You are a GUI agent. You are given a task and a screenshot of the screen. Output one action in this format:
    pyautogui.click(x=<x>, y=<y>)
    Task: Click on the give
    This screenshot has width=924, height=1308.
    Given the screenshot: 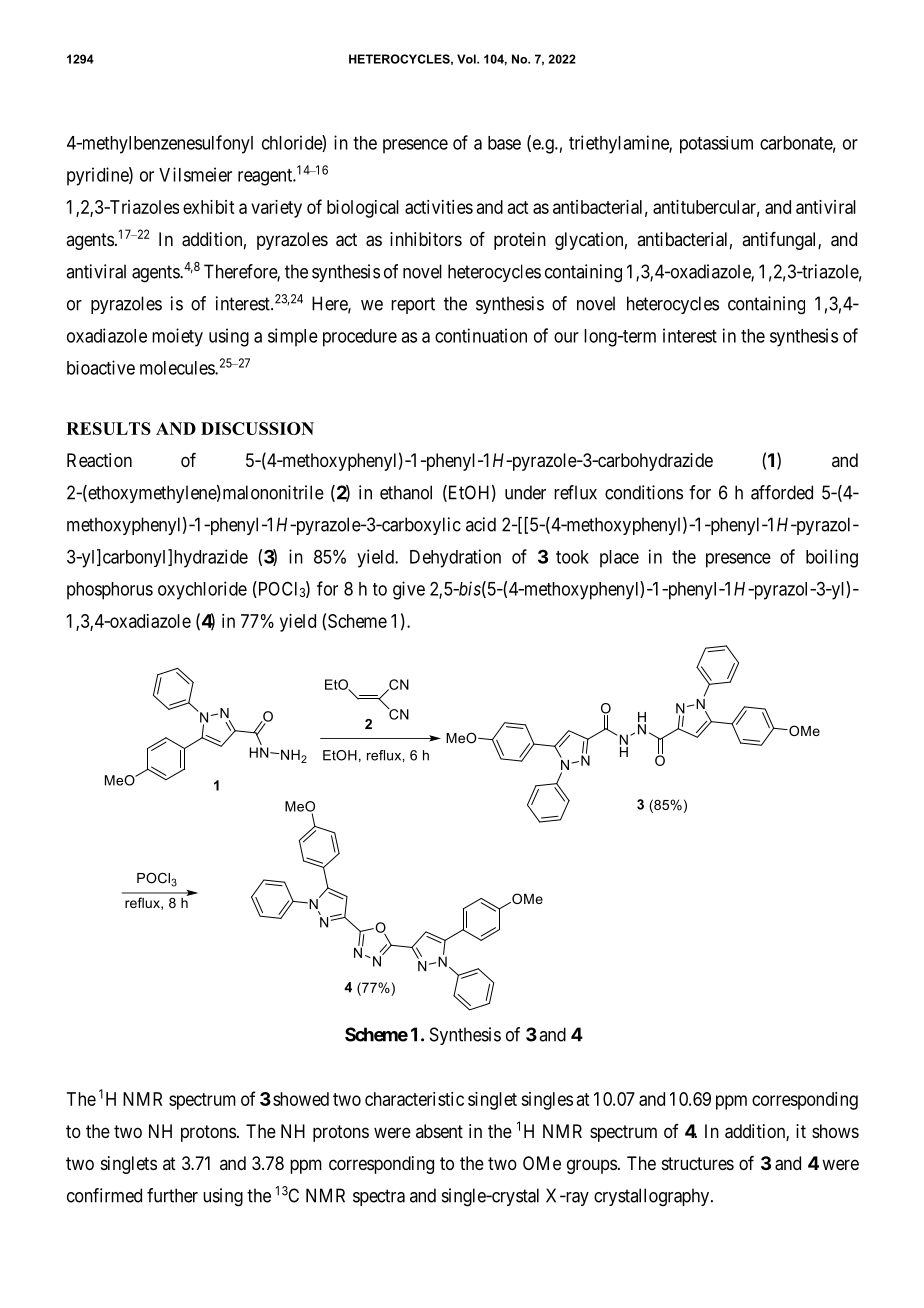 What is the action you would take?
    pyautogui.click(x=409, y=590)
